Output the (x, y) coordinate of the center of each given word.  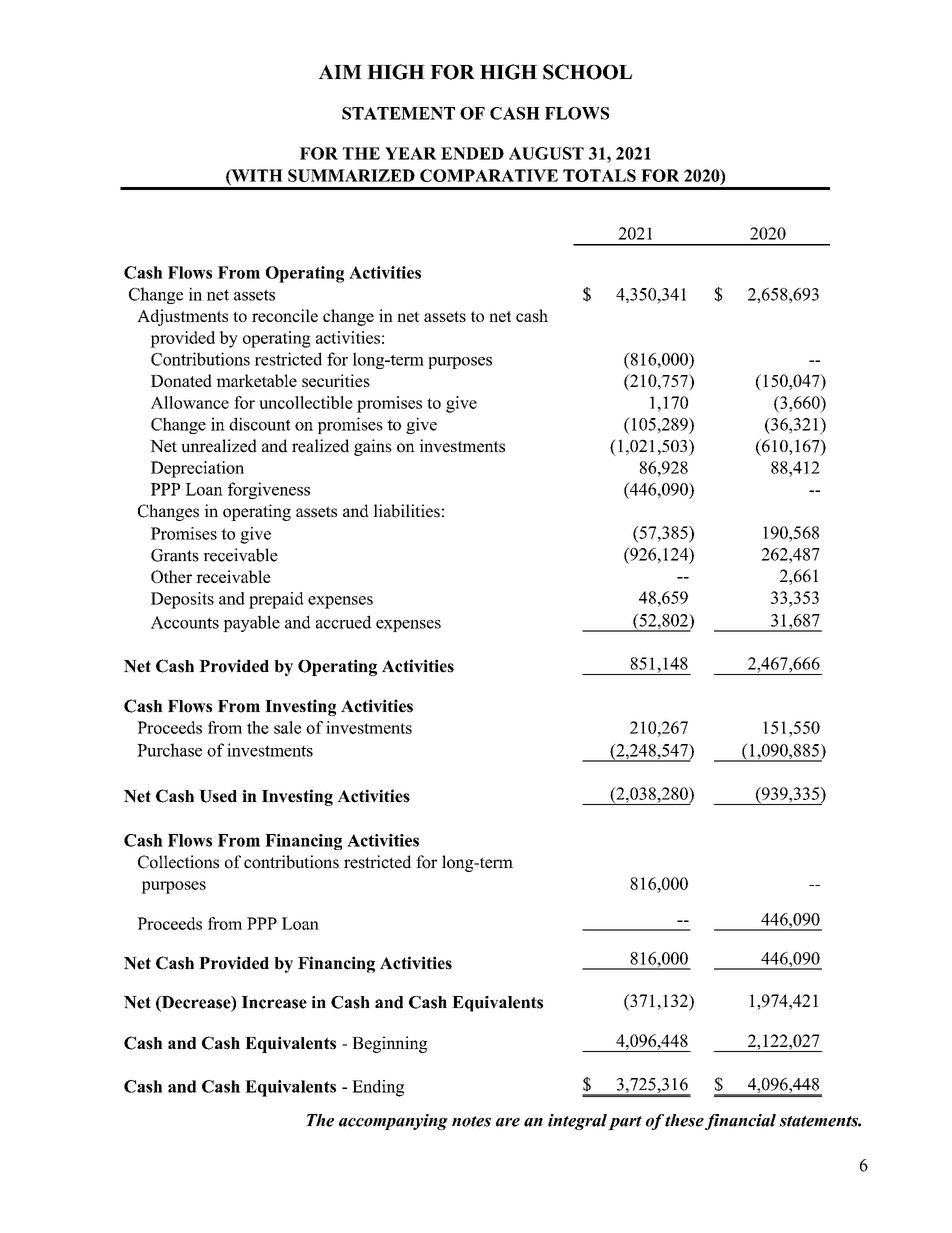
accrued (343, 622)
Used (218, 796)
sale (287, 727)
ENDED (472, 153)
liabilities (406, 511)
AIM (340, 72)
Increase (274, 1002)
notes (471, 1121)
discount (260, 424)
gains (373, 447)
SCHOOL (587, 72)
